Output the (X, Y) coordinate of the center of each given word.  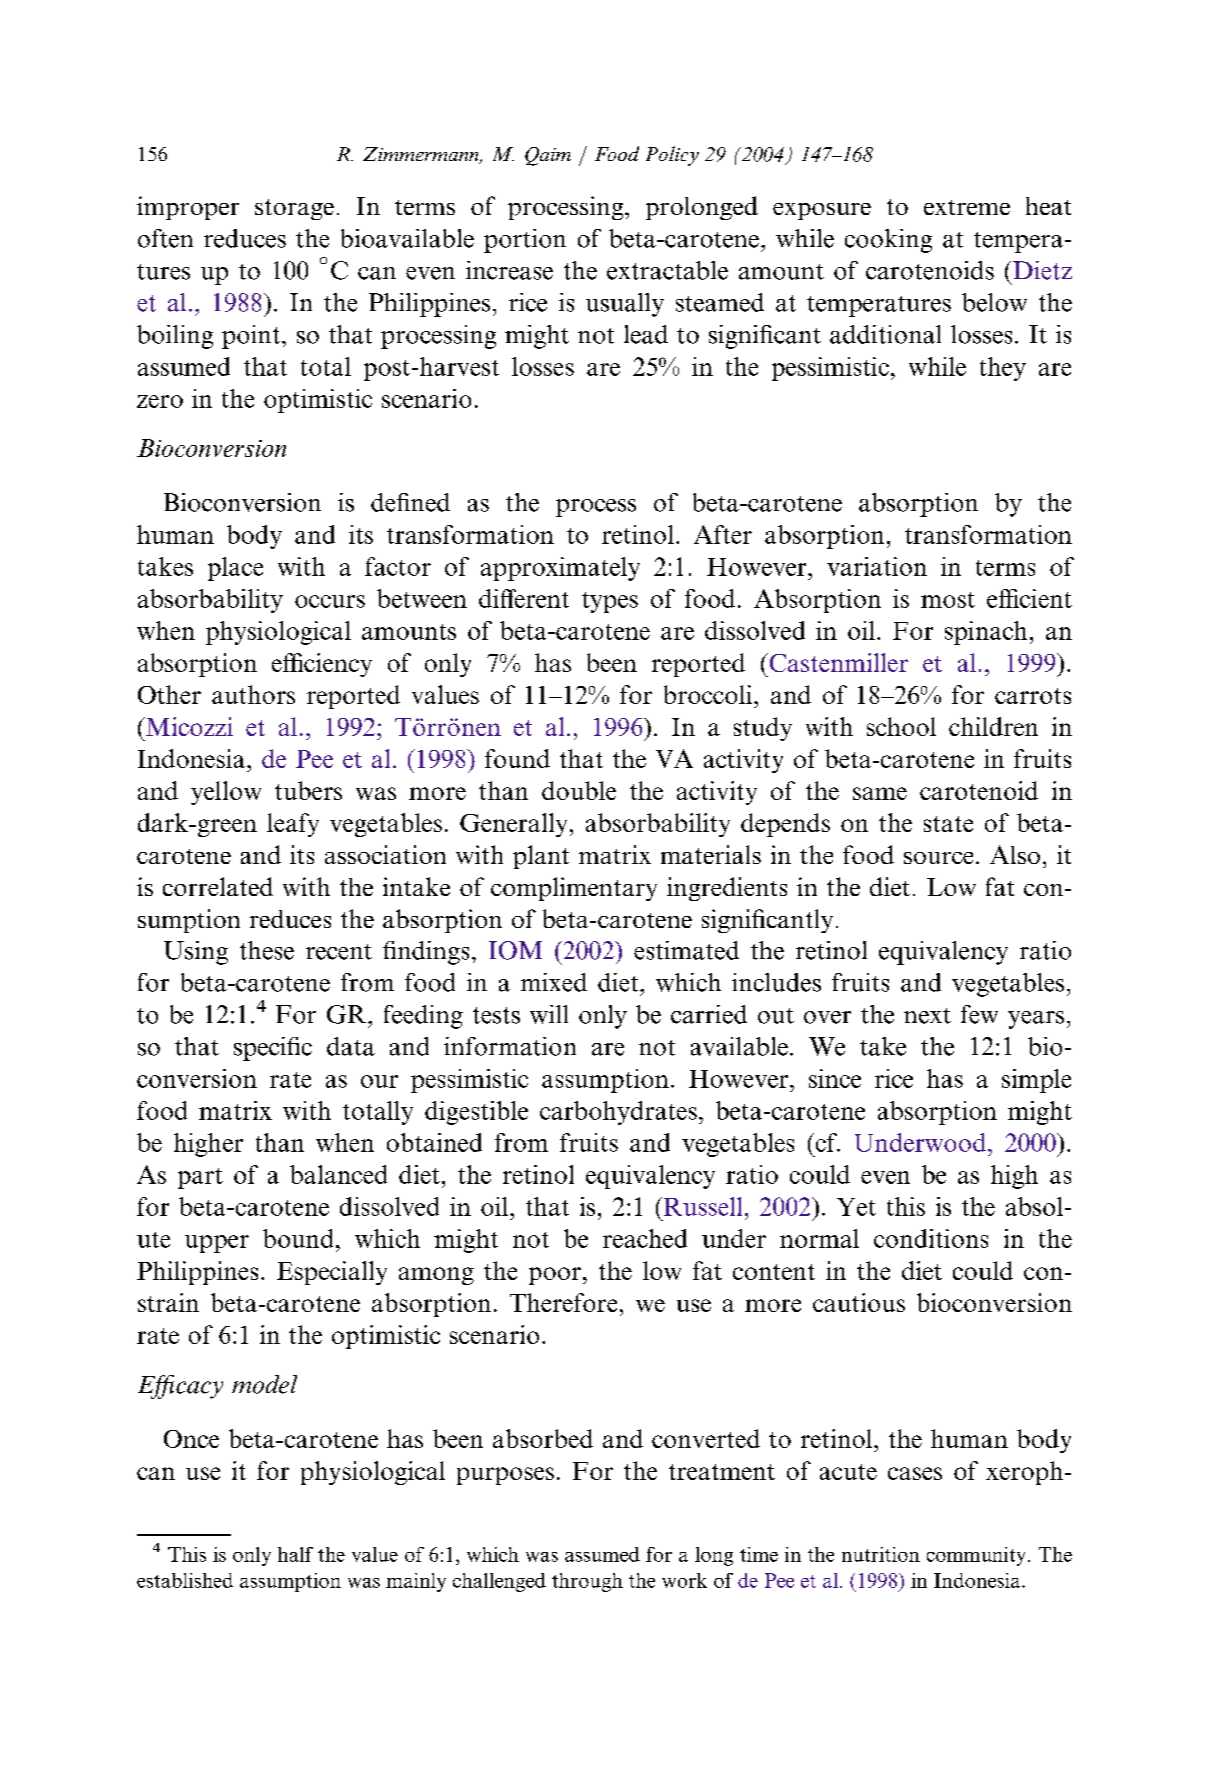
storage (294, 209)
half (295, 1554)
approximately (560, 569)
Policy (672, 156)
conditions (931, 1238)
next (927, 1016)
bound (298, 1238)
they (1003, 369)
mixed (554, 982)
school (901, 726)
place (235, 569)
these (267, 950)
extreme (967, 207)
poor (555, 1276)
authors (253, 694)
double (579, 790)
